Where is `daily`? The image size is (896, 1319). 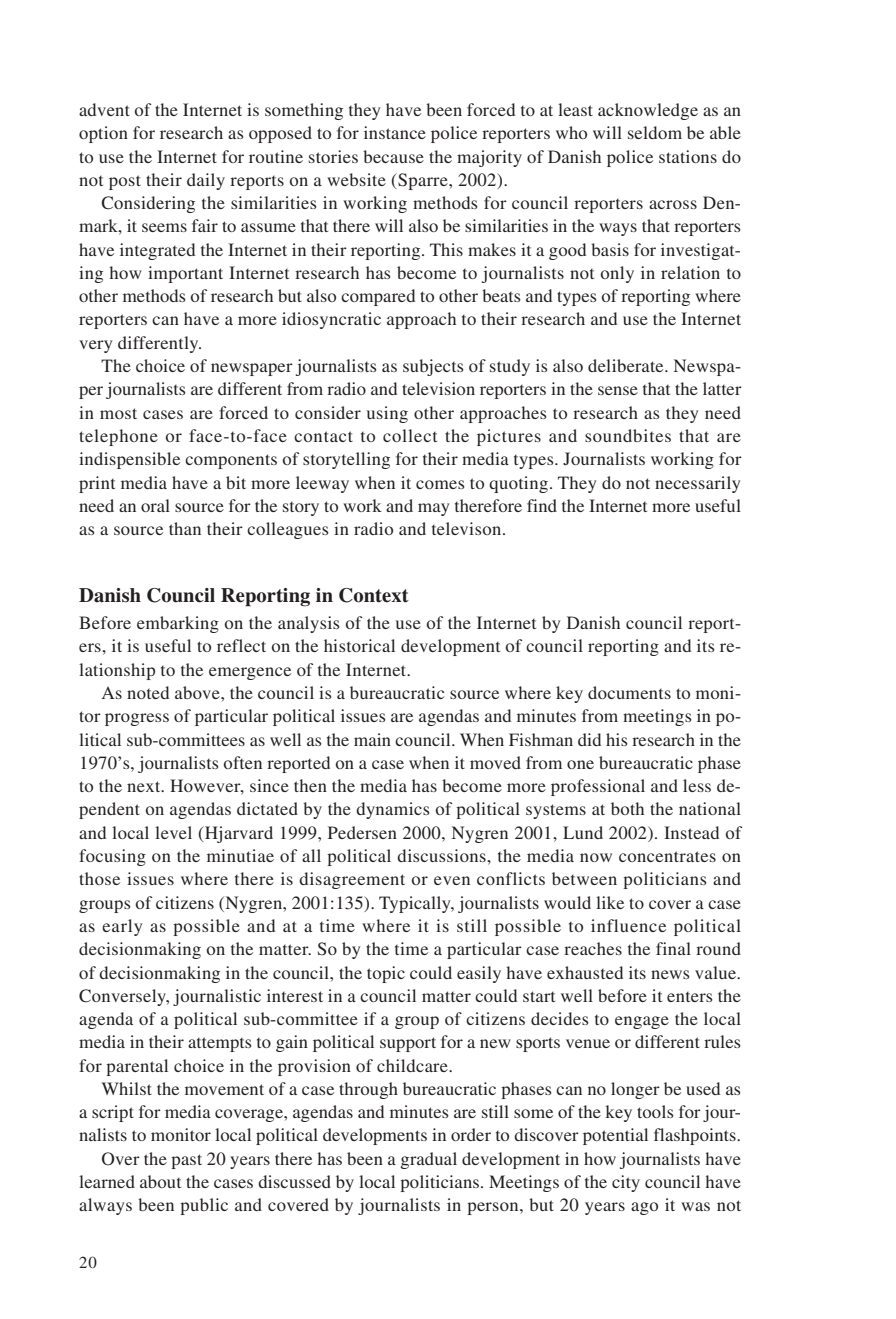 daily is located at coordinates (206, 181).
